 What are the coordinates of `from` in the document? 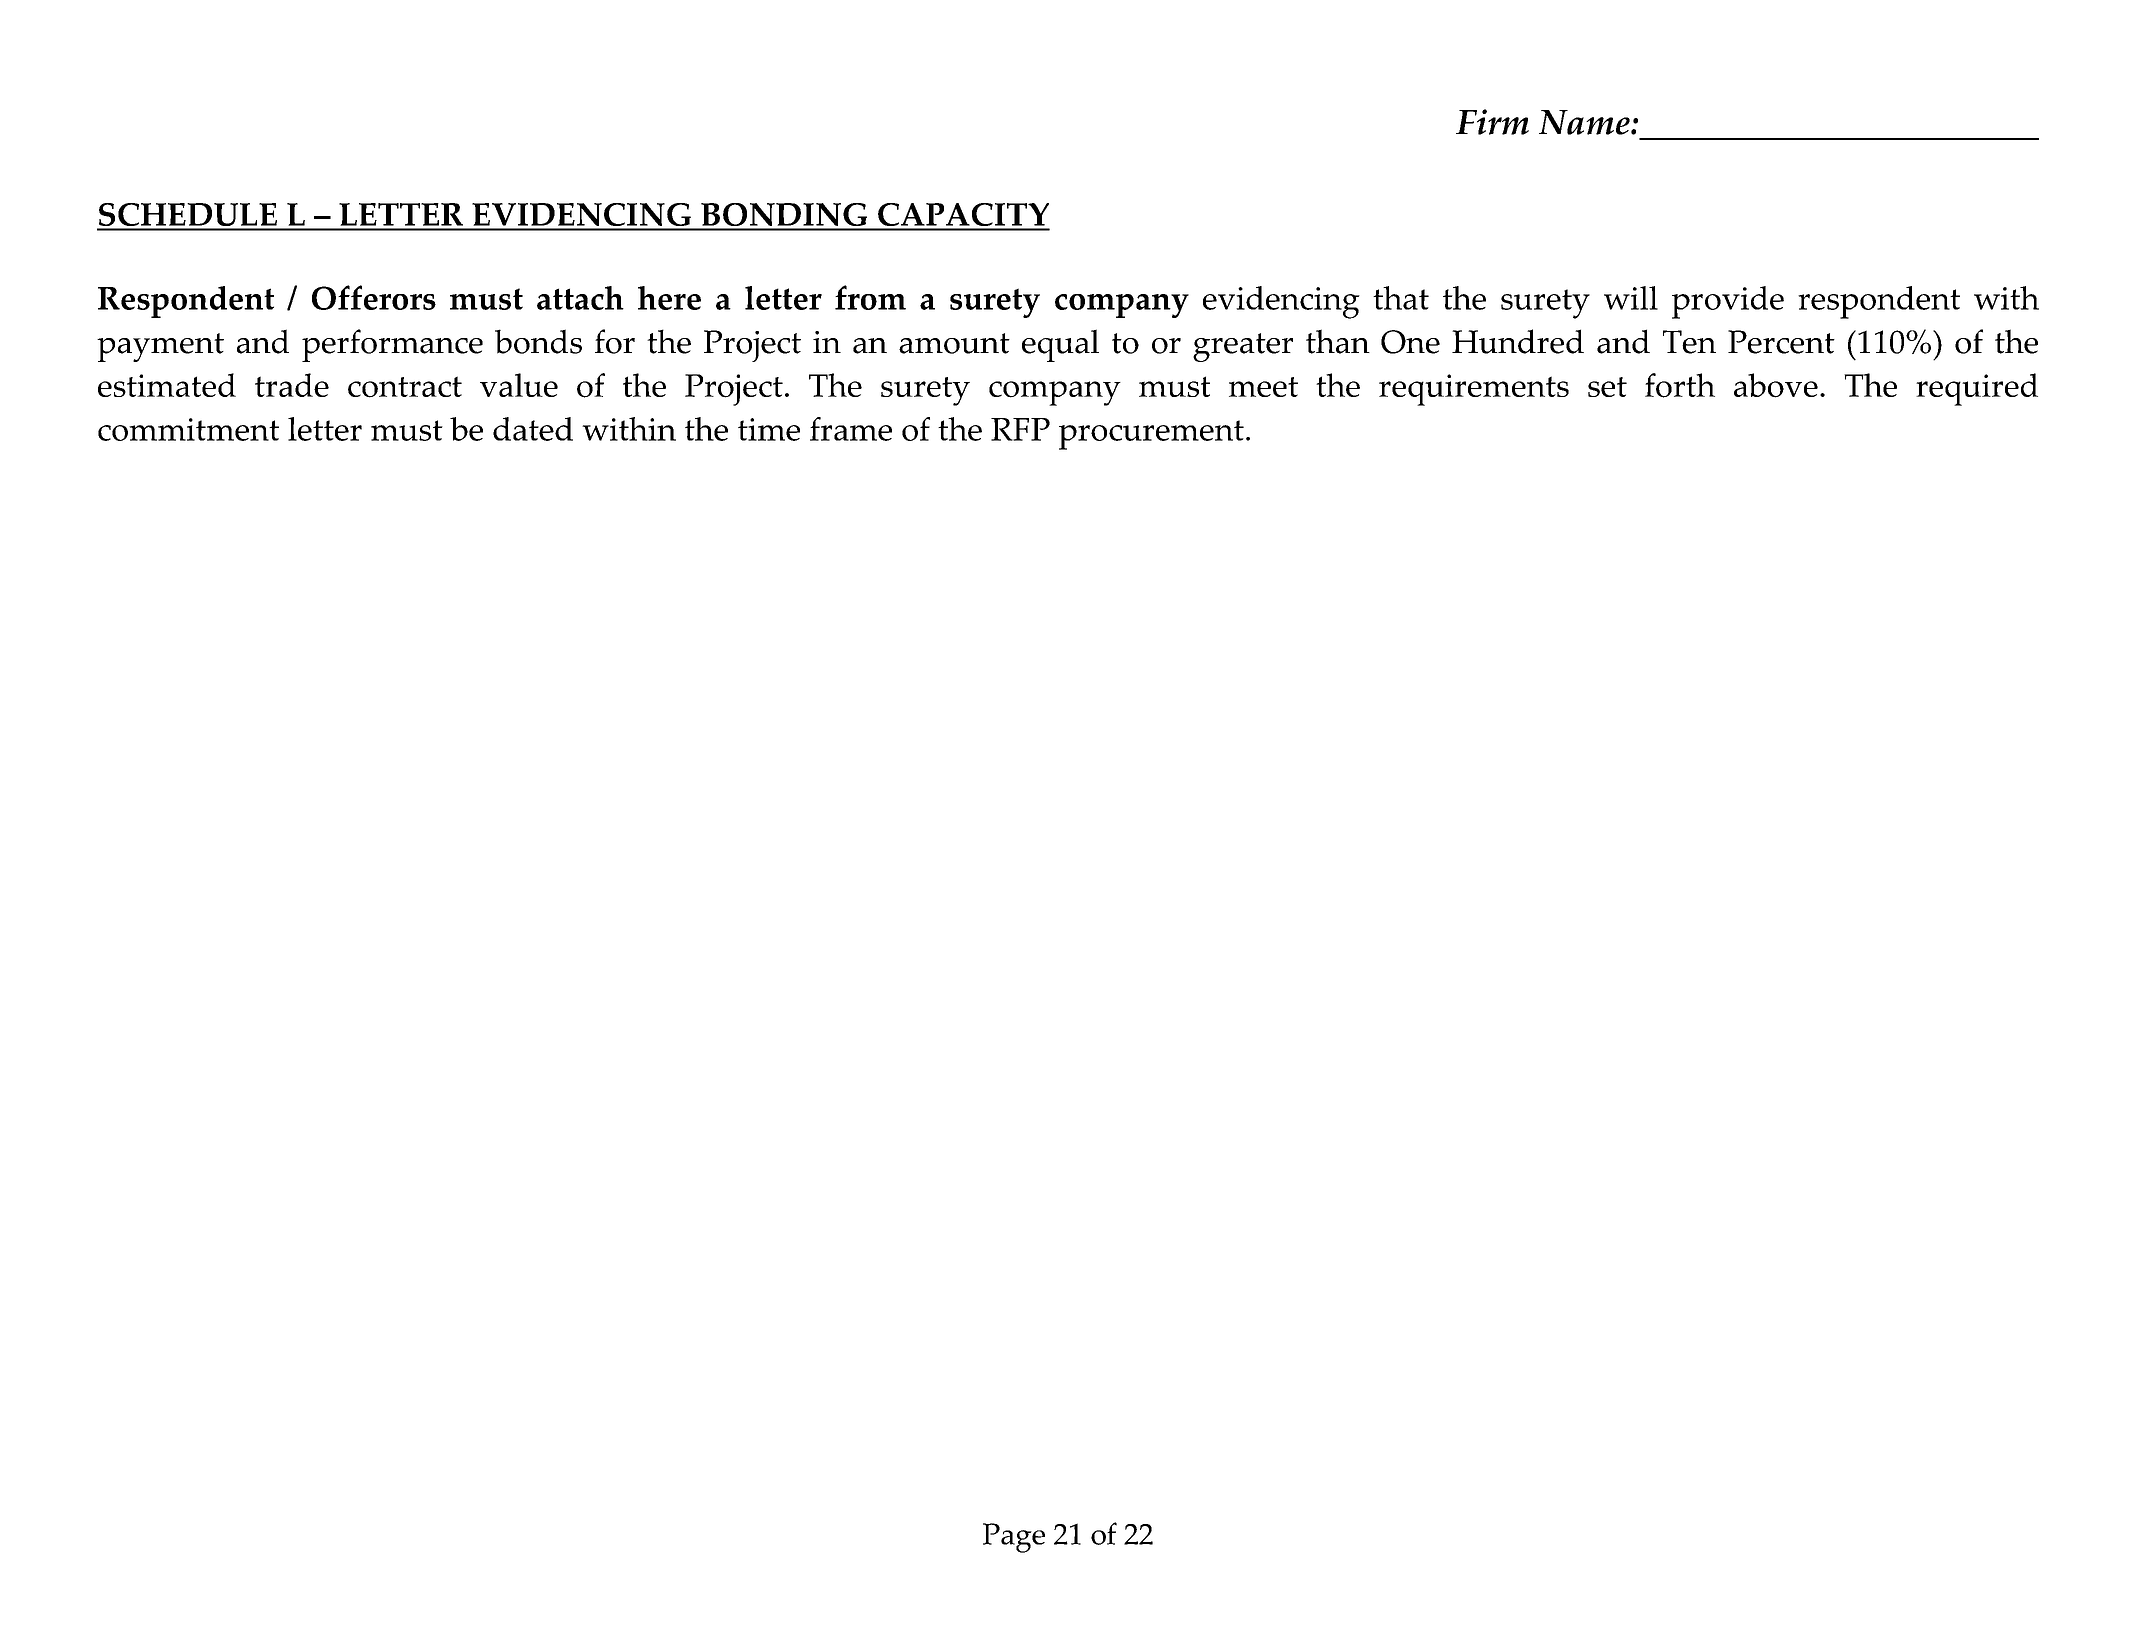 It's located at (870, 297).
